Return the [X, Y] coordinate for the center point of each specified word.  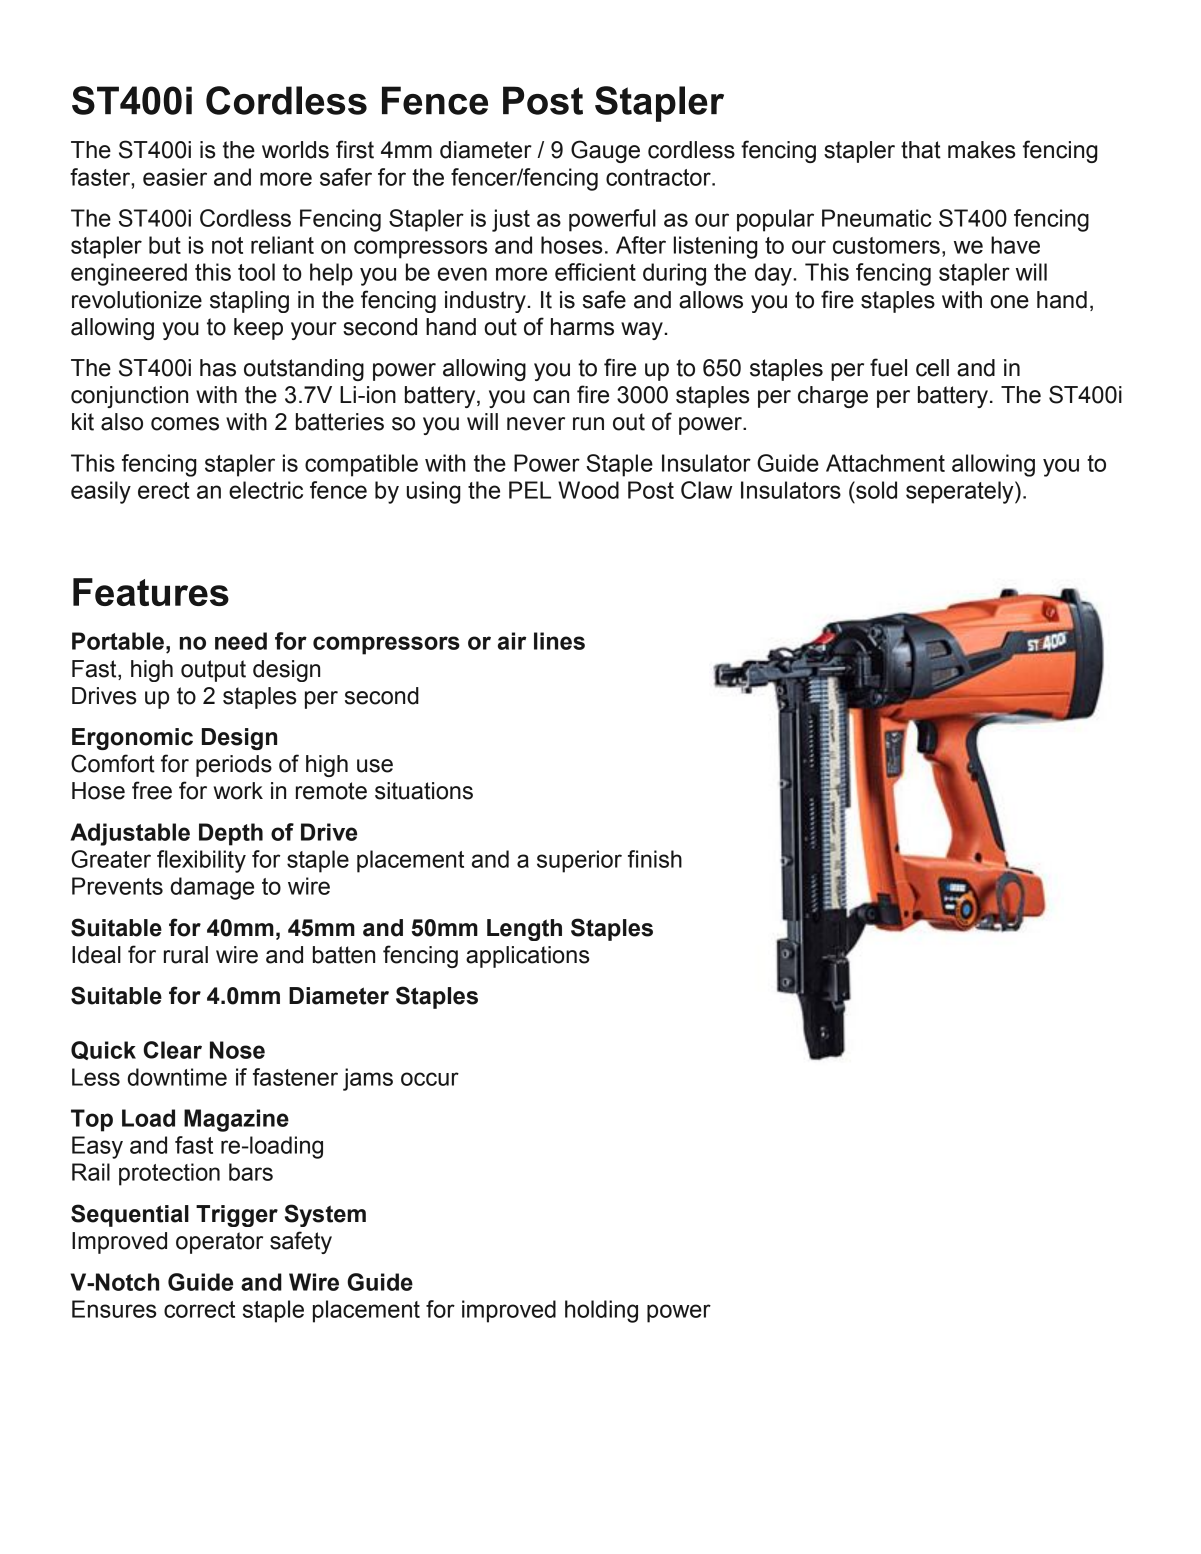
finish [655, 859]
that [921, 150]
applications [527, 957]
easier [175, 177]
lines [559, 641]
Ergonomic [132, 739]
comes [185, 424]
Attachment [885, 463]
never [536, 424]
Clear [172, 1050]
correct [199, 1309]
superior [579, 861]
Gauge [605, 151]
